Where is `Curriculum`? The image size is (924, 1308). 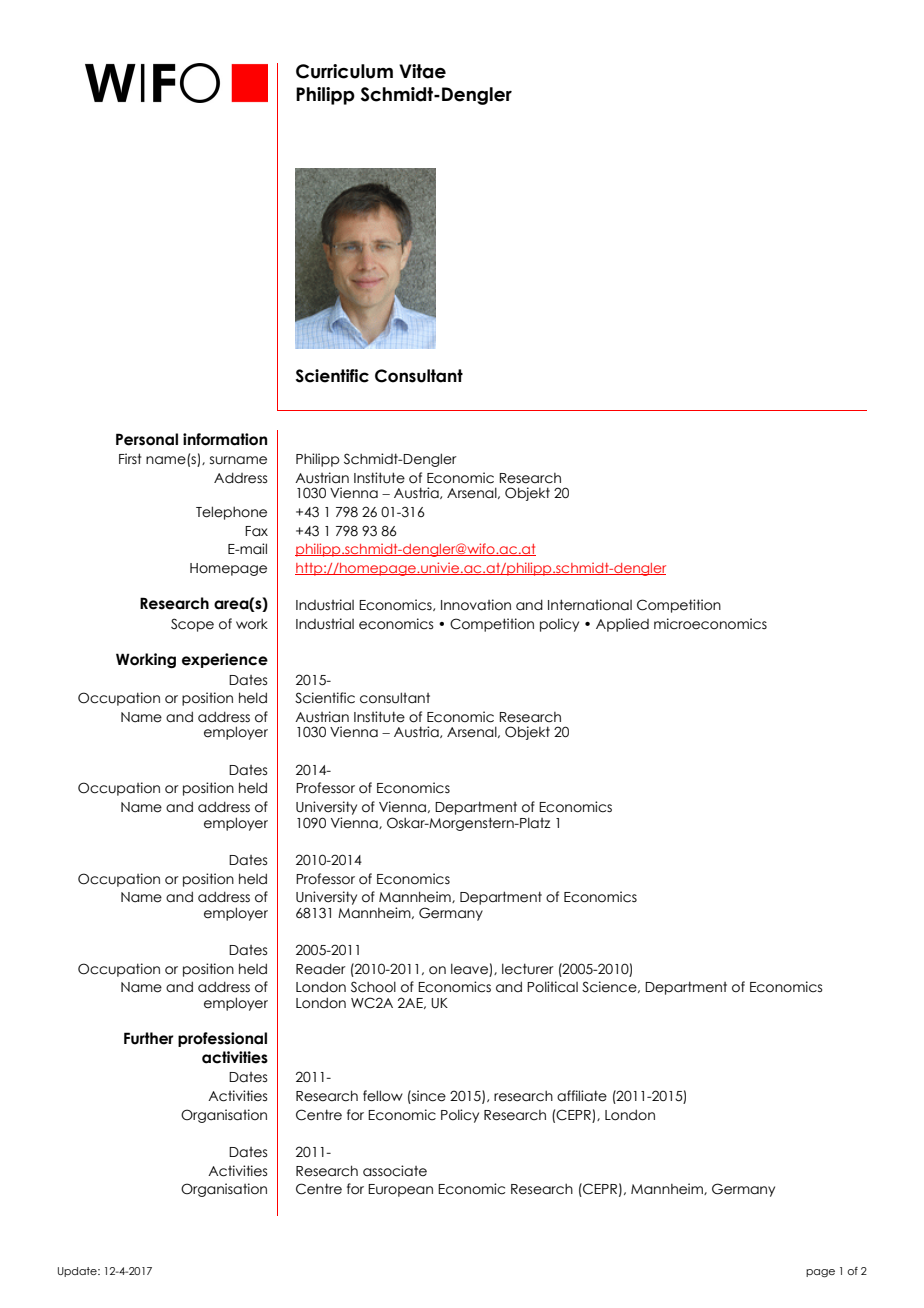
Curriculum is located at coordinates (344, 71).
